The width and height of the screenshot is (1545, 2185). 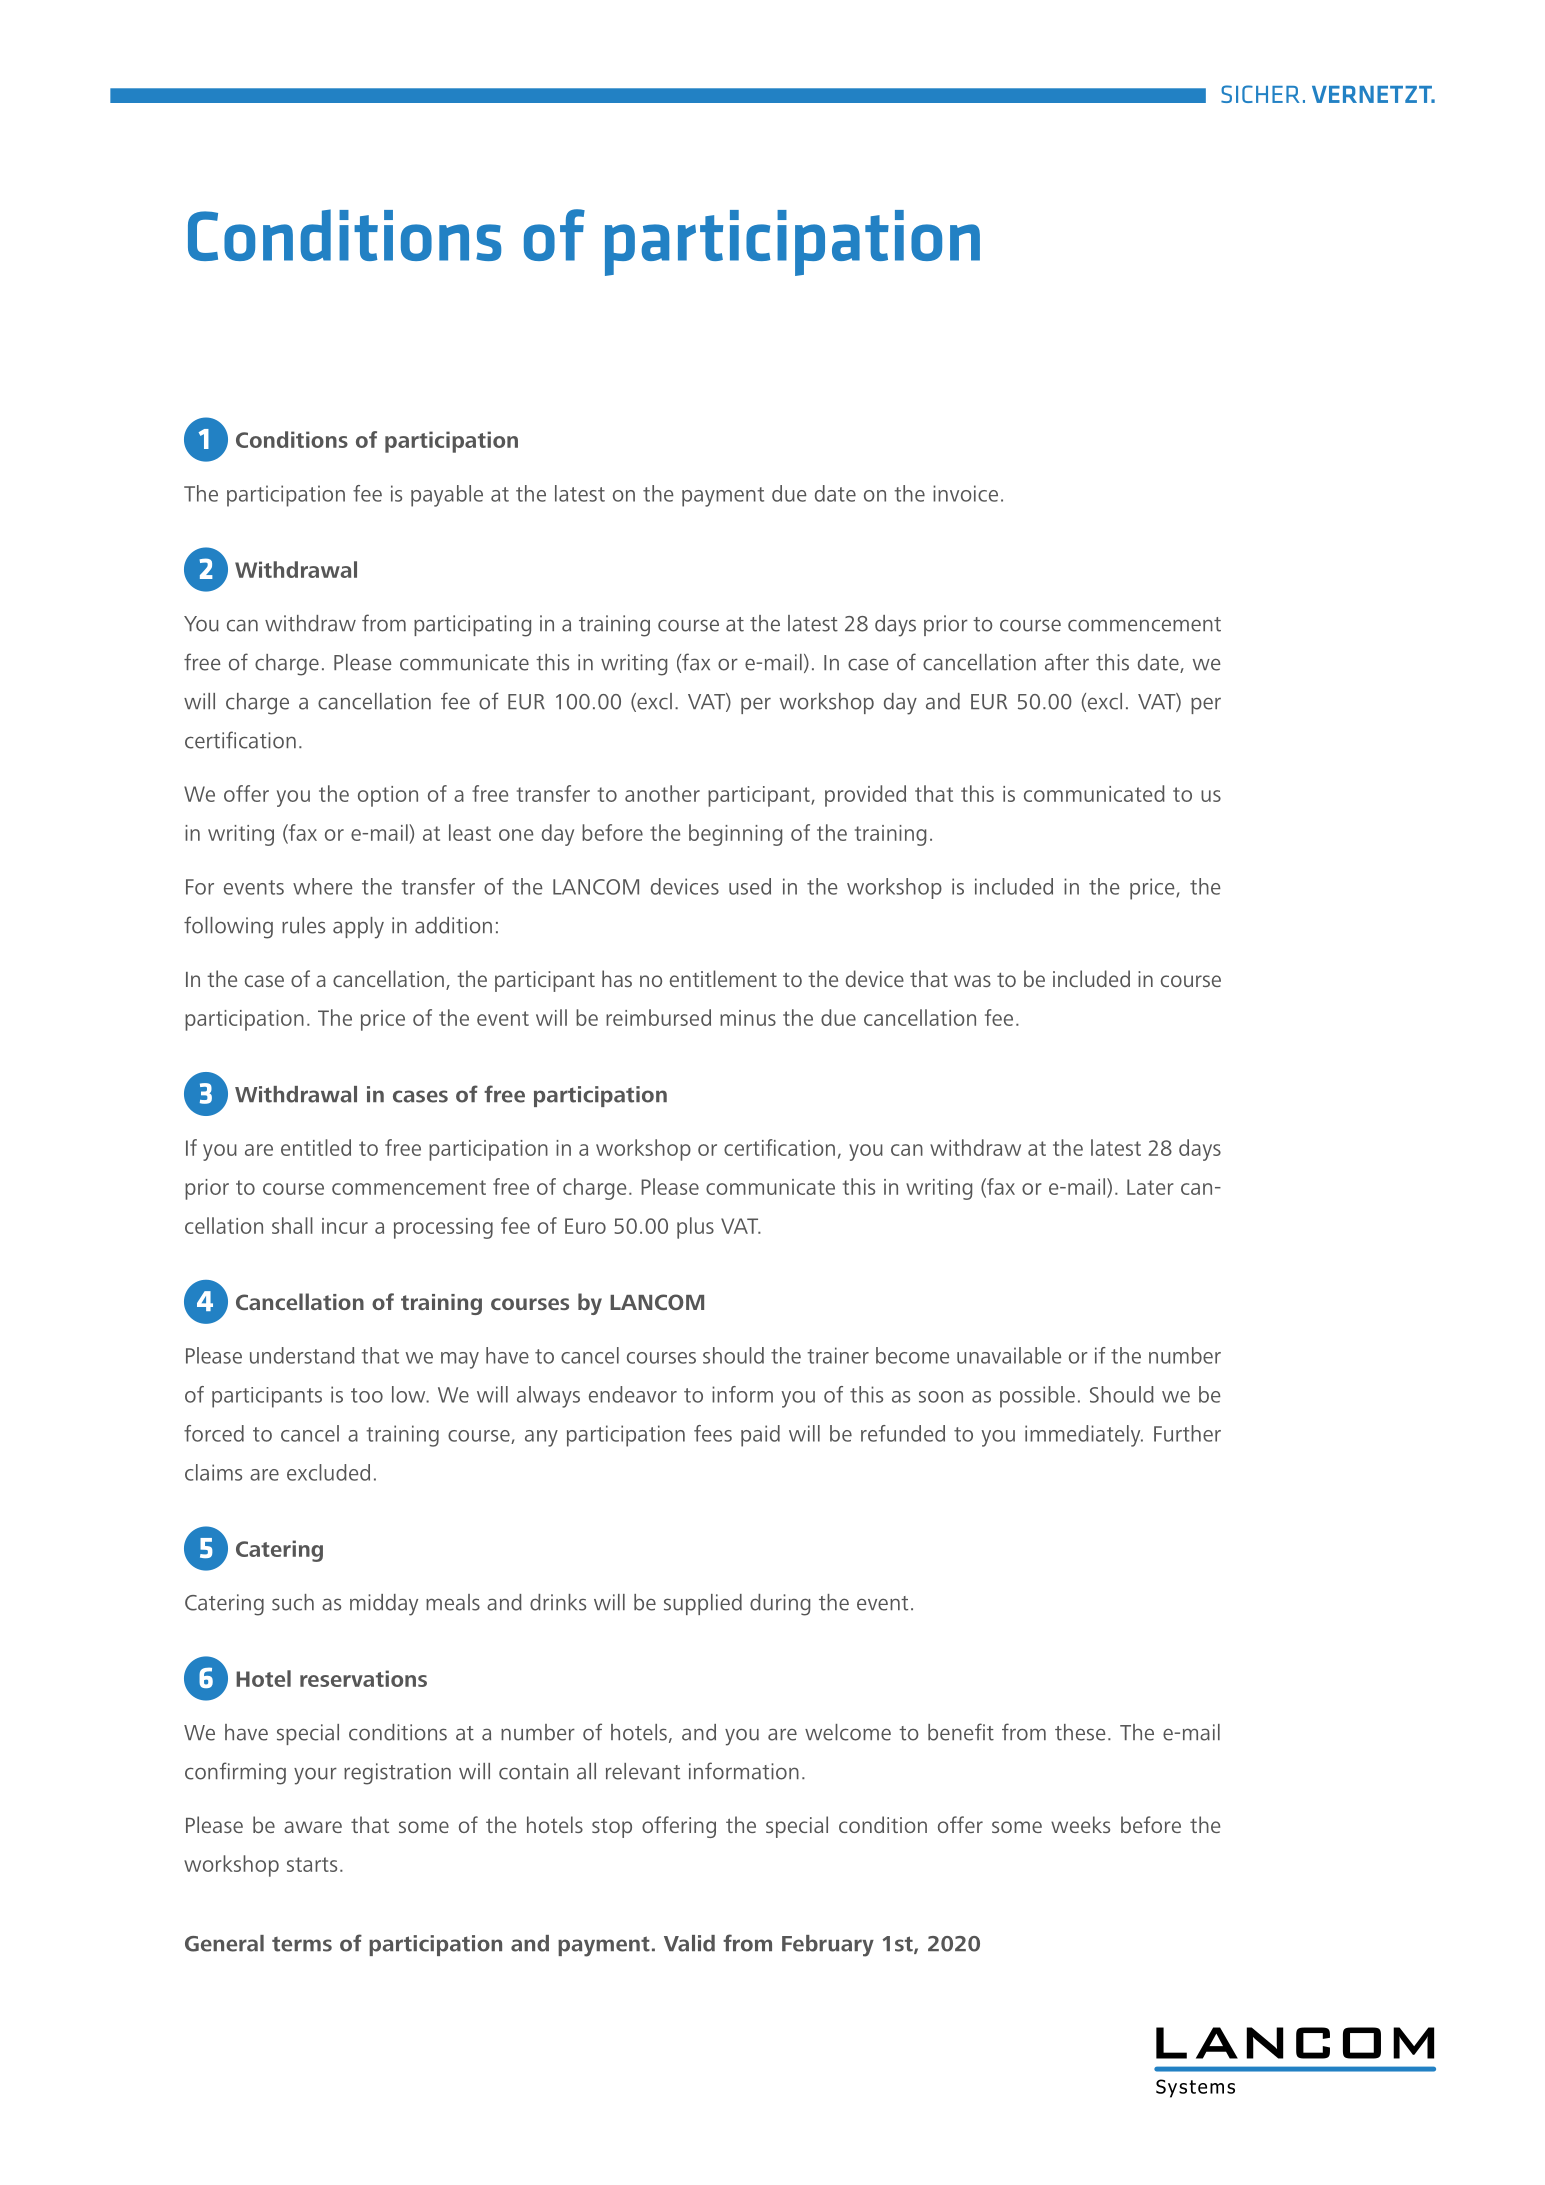 I want to click on payable, so click(x=447, y=496).
